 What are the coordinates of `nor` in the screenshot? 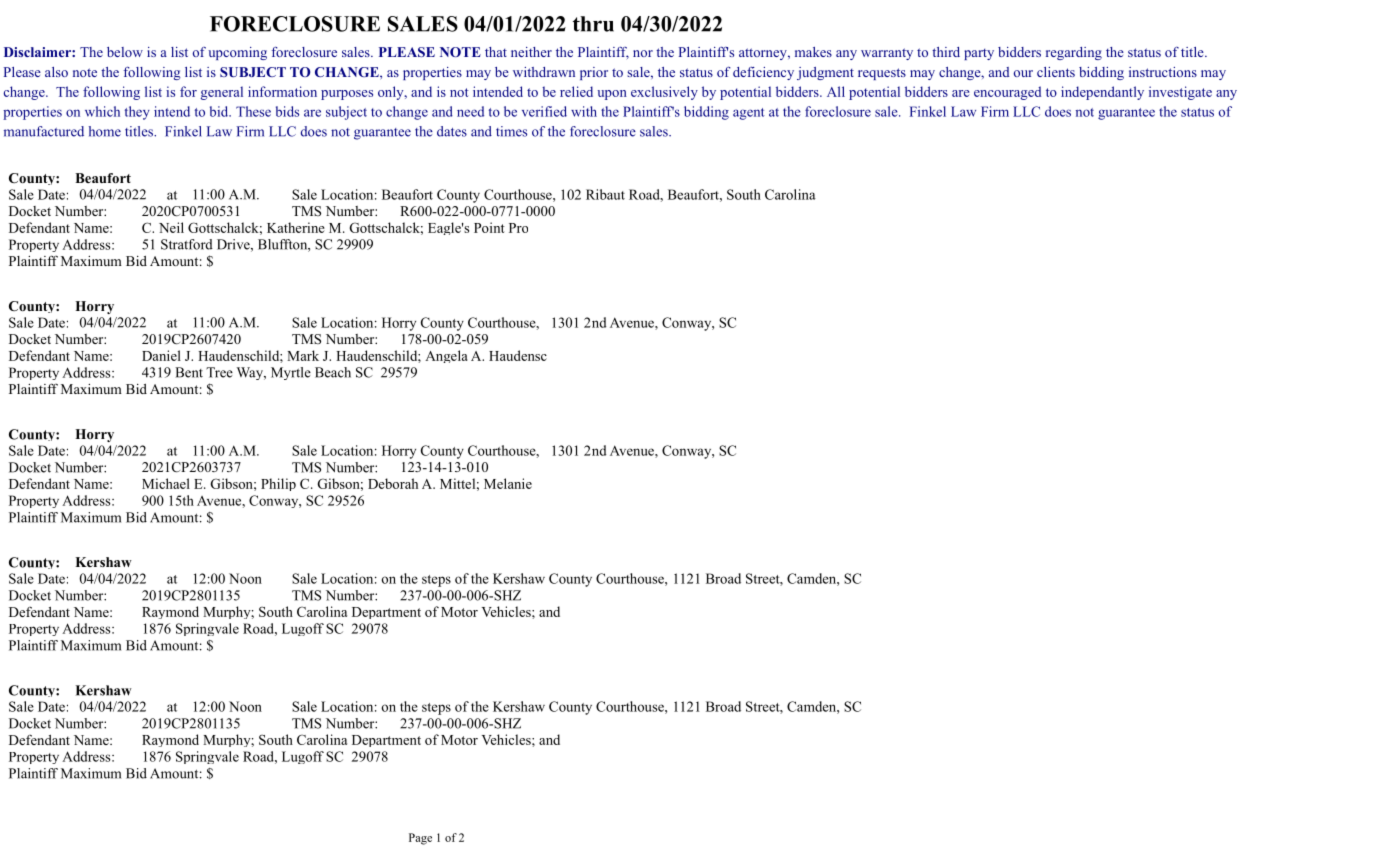 It's located at (643, 53).
